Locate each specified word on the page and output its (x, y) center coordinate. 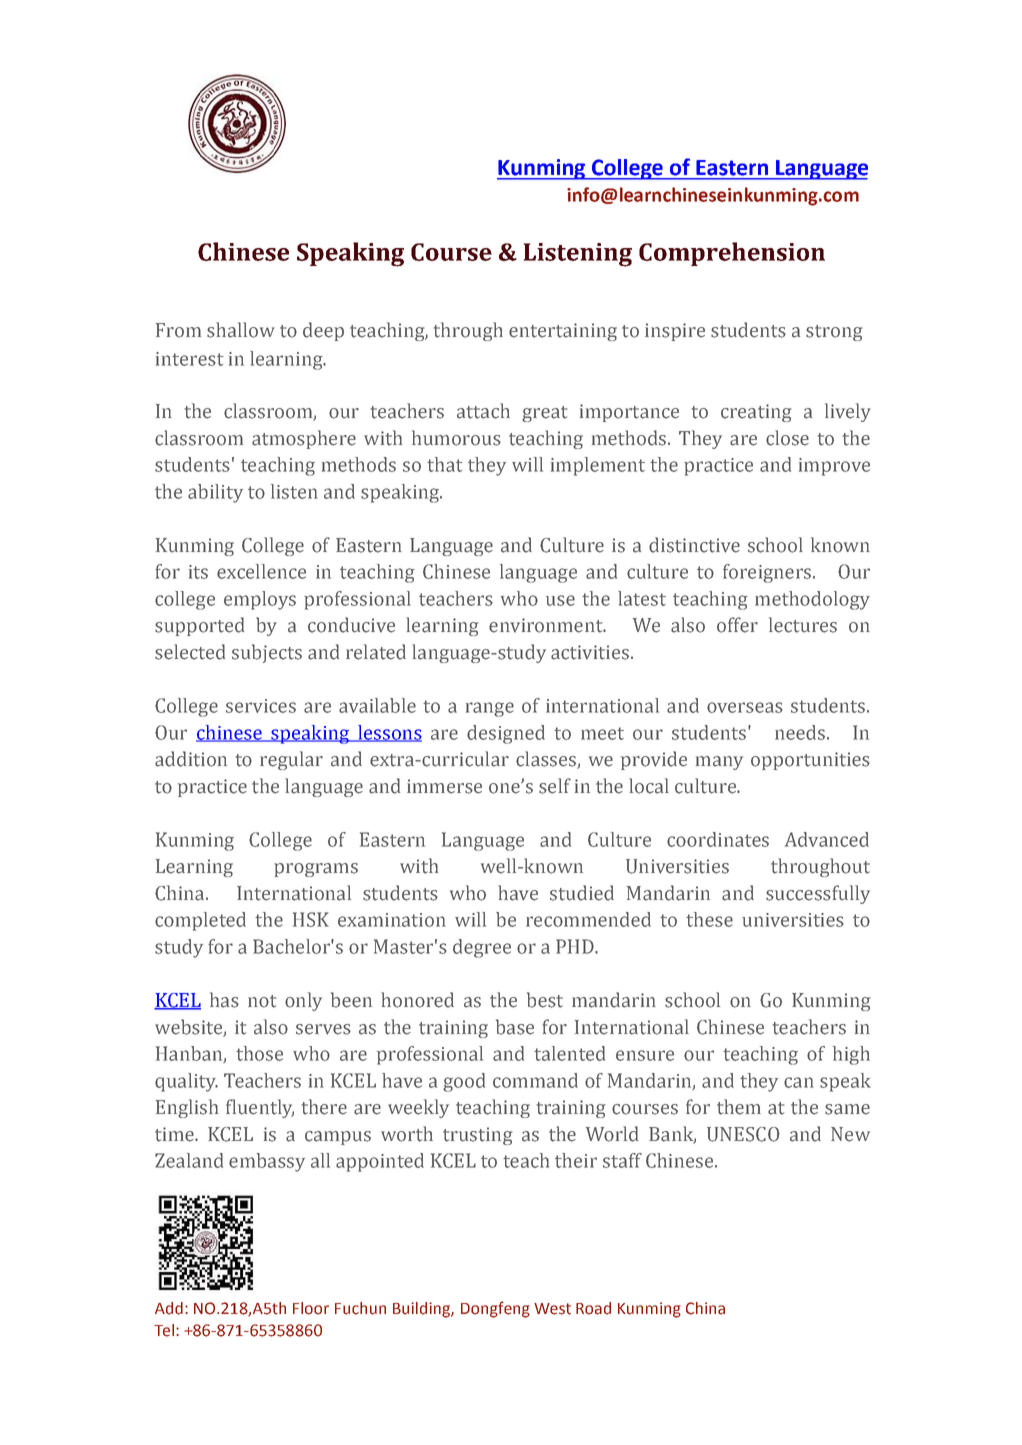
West (552, 1309)
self (555, 786)
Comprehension (732, 254)
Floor (311, 1308)
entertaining (563, 332)
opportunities (810, 761)
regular (291, 760)
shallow (241, 330)
